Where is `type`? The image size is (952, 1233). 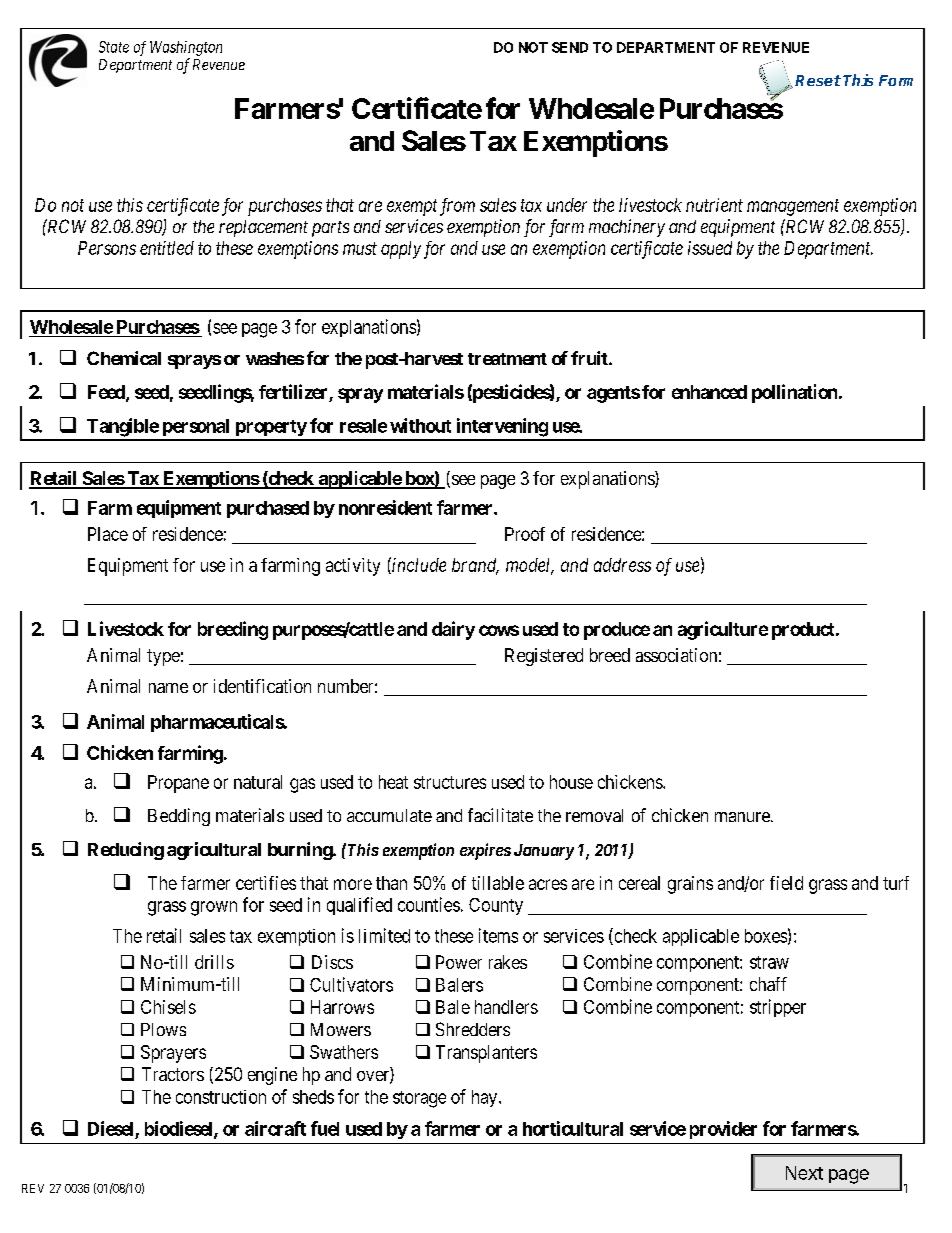 type is located at coordinates (163, 657).
